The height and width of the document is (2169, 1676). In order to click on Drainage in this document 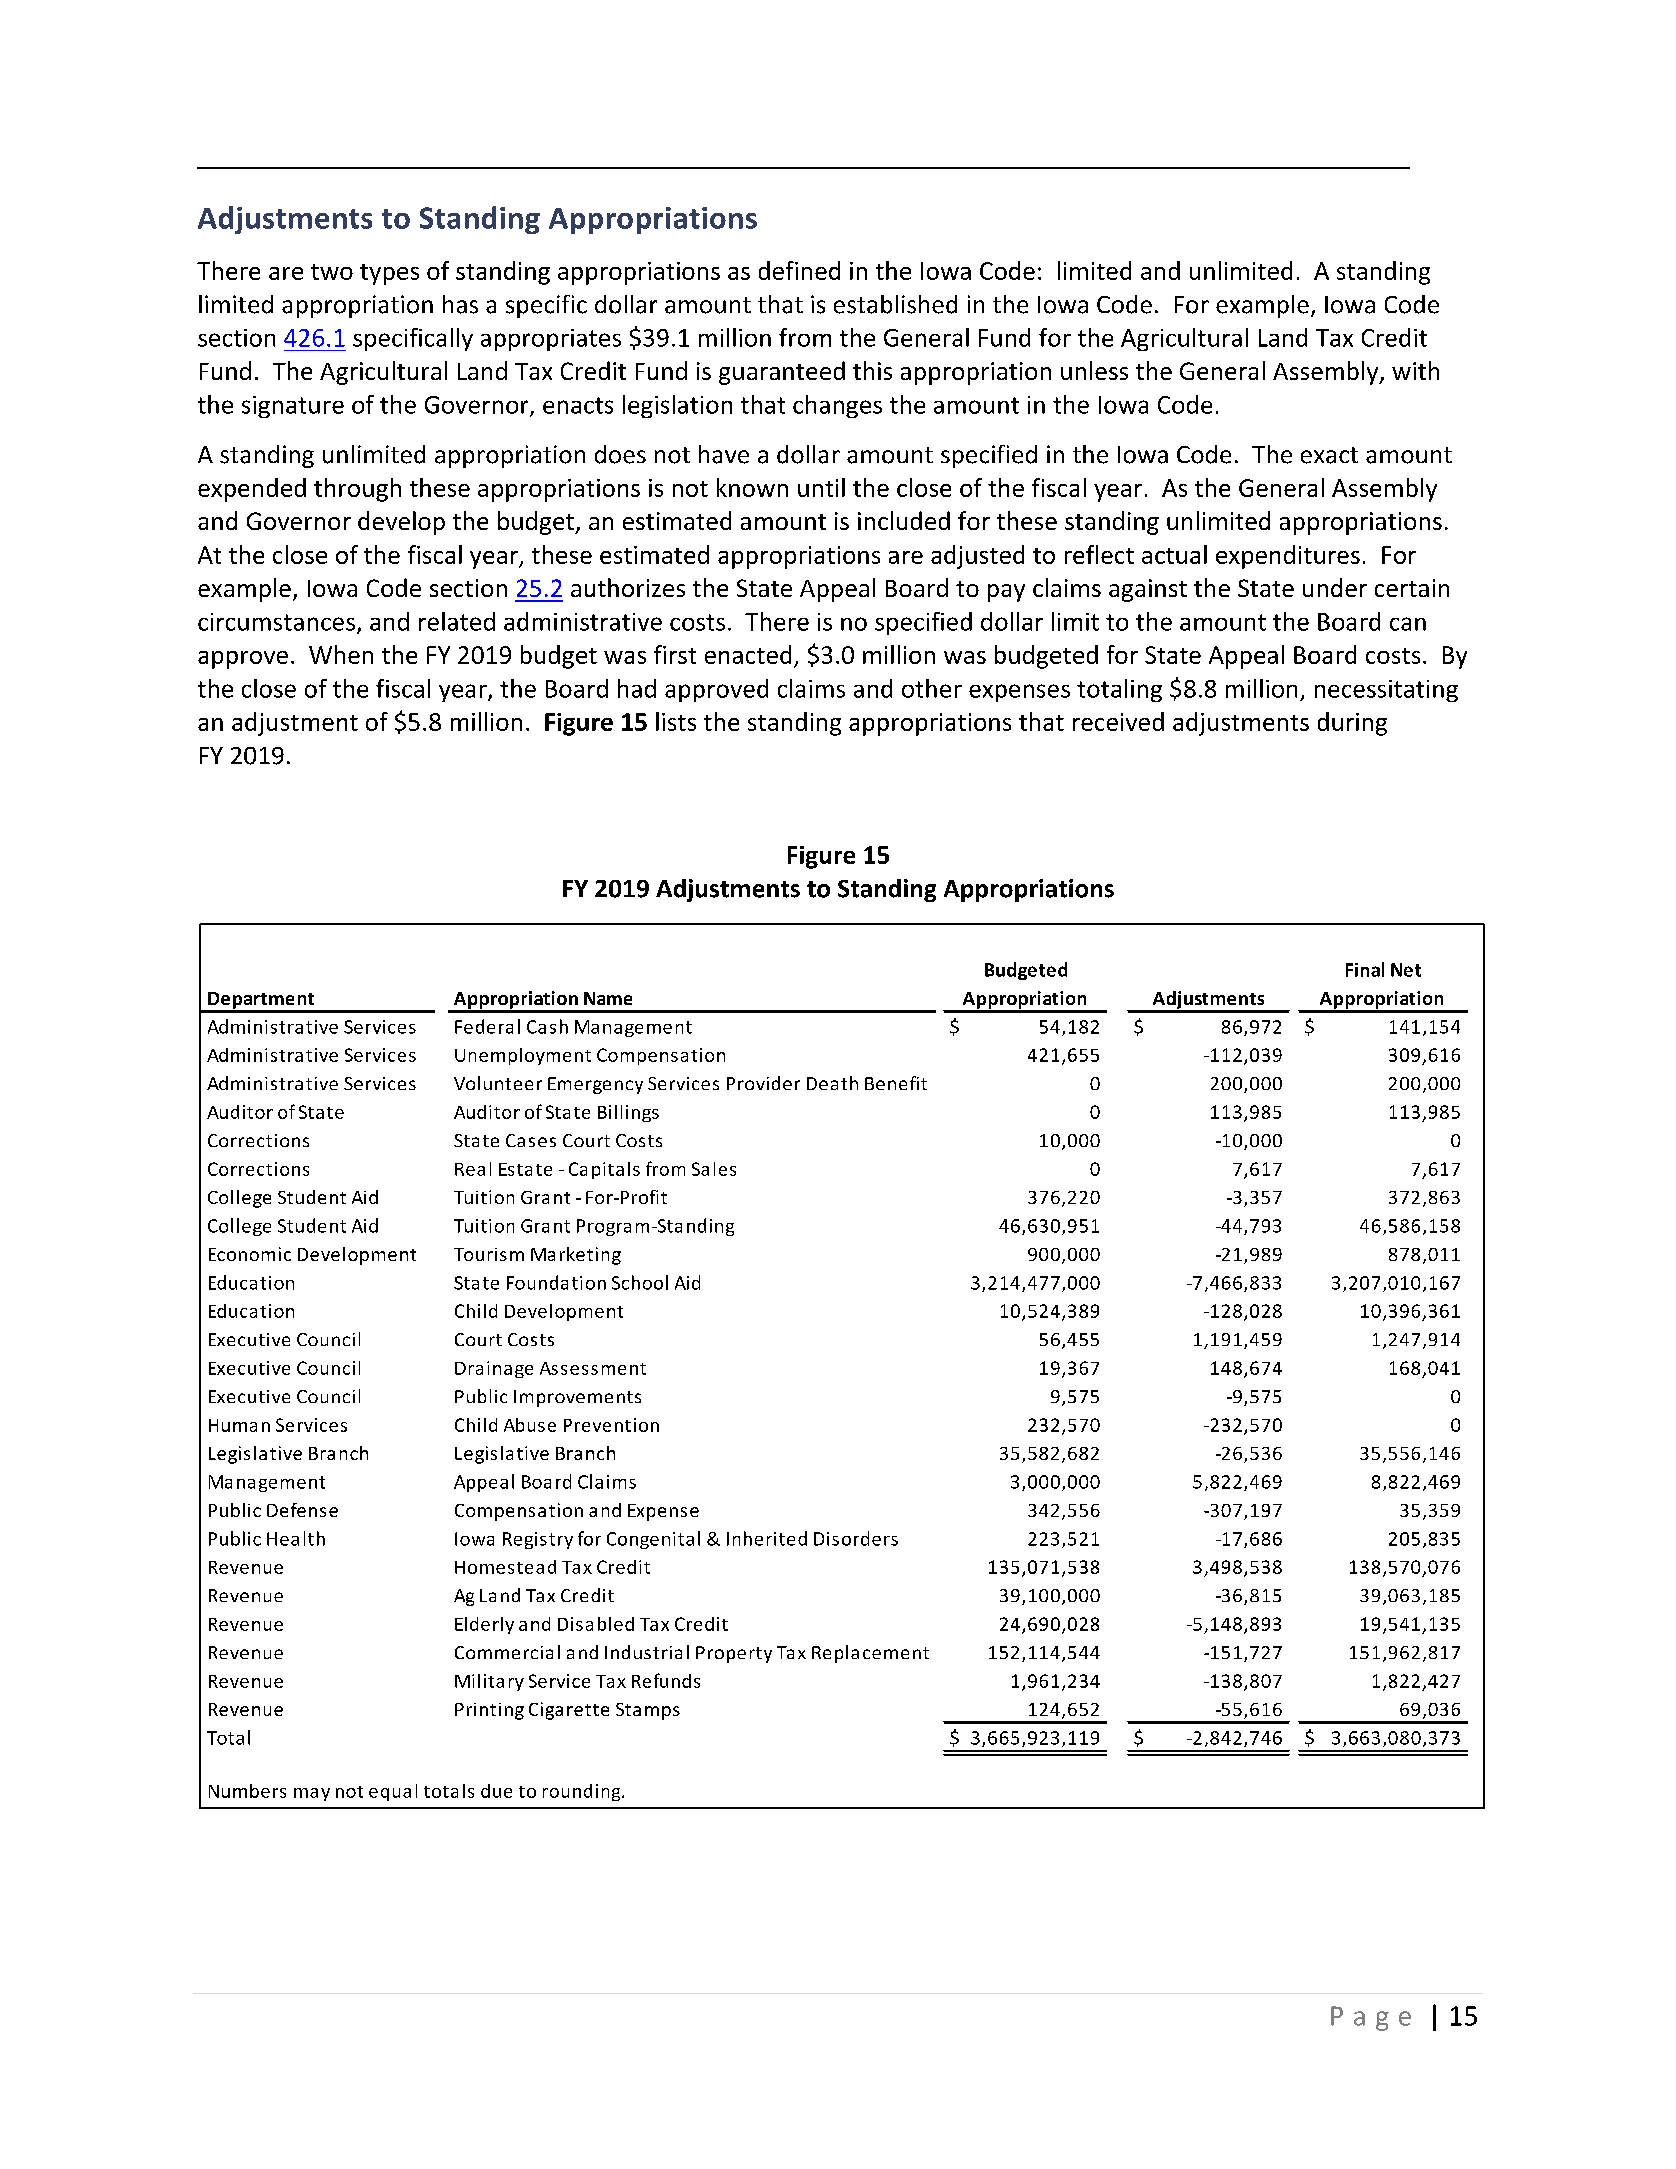, I will do `click(494, 1369)`.
